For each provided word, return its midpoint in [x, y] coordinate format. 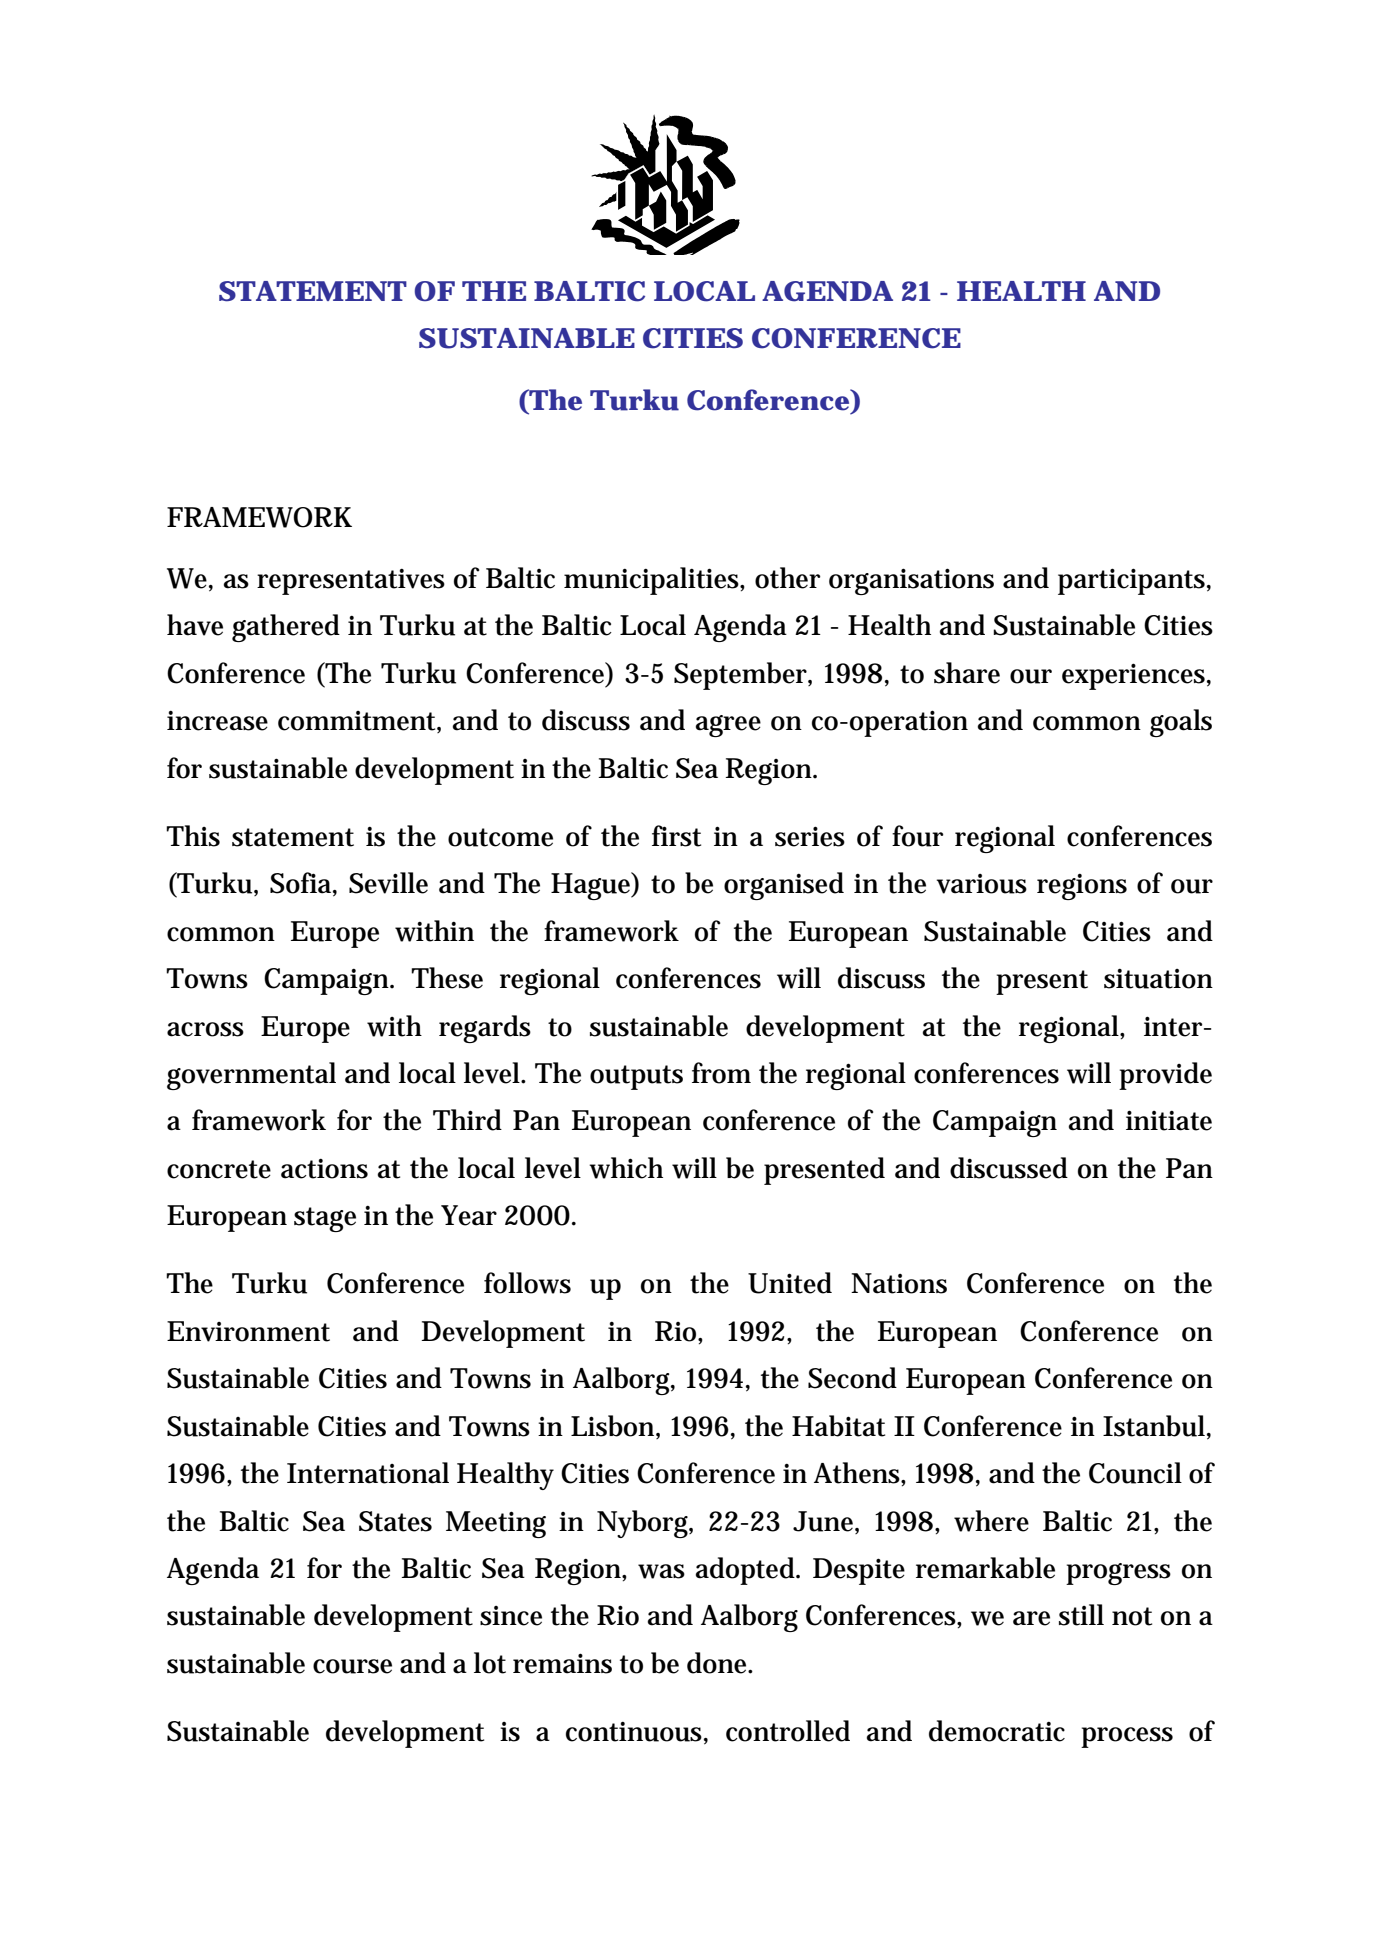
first [676, 836]
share [967, 673]
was [661, 1571]
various [982, 884]
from [721, 1073]
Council [1135, 1473]
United [790, 1283]
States [395, 1521]
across [205, 1029]
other [787, 578]
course [352, 1666]
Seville [388, 883]
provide [1165, 1076]
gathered [286, 628]
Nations [899, 1283]
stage [325, 1219]
